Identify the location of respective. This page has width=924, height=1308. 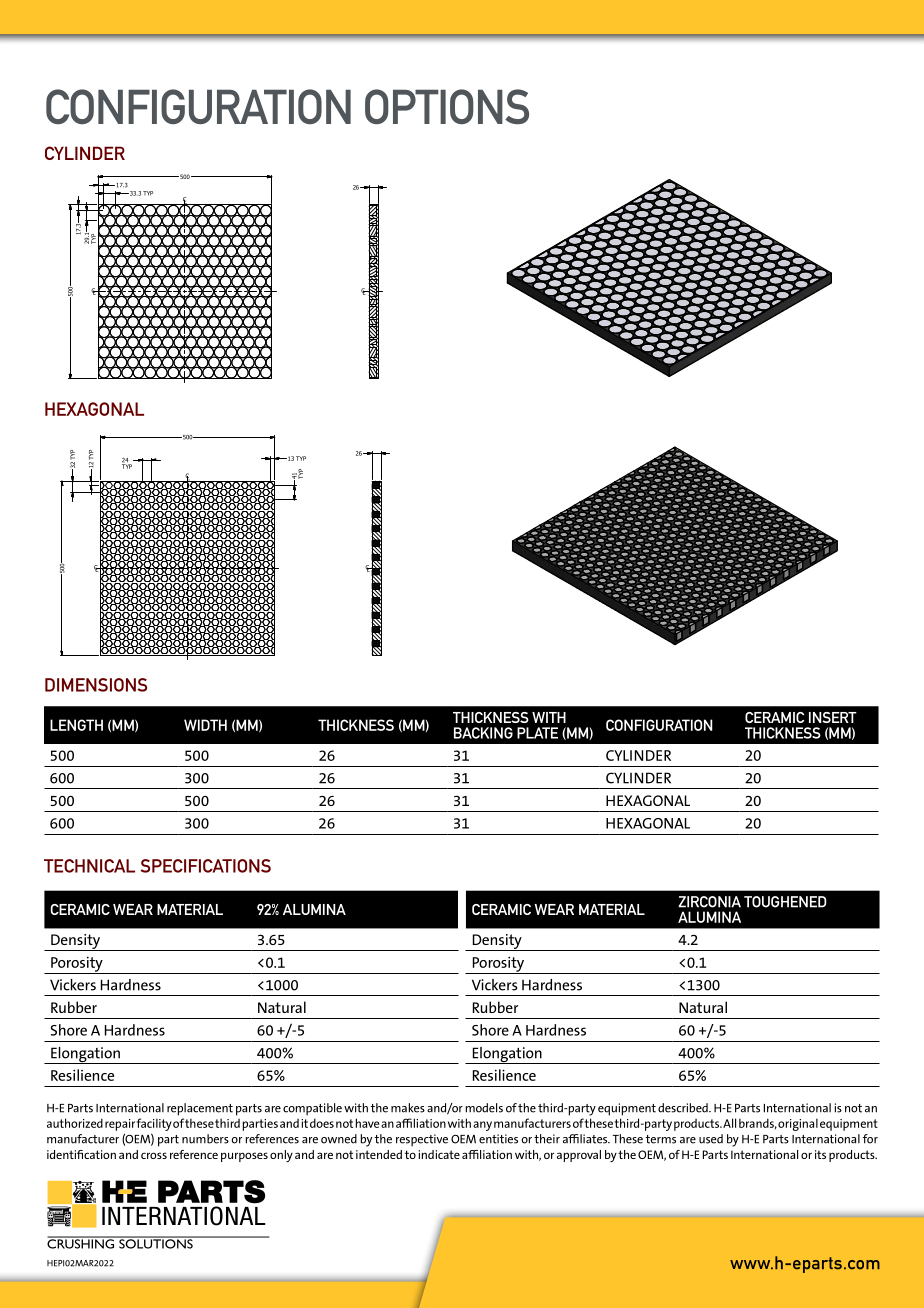
(422, 1140).
